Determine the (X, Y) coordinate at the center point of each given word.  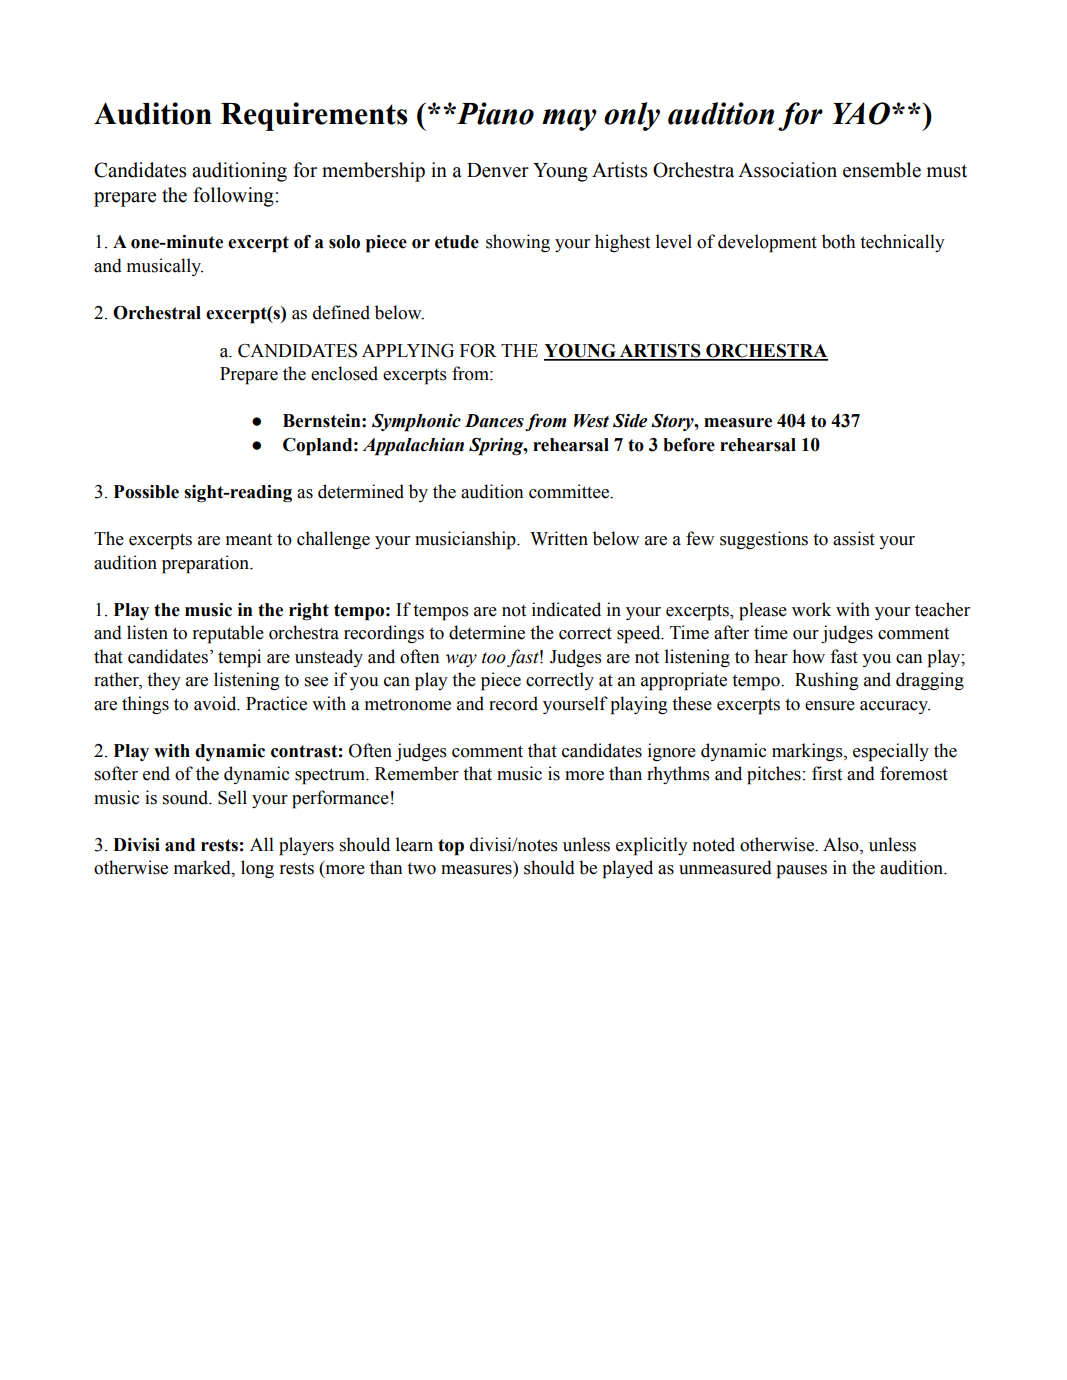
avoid (216, 703)
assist (854, 538)
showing (518, 243)
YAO (861, 113)
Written (559, 538)
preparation (206, 564)
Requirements (314, 116)
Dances (494, 421)
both (838, 241)
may (569, 120)
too (494, 658)
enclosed (344, 373)
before (689, 445)
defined (341, 312)
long (257, 869)
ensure (830, 706)
